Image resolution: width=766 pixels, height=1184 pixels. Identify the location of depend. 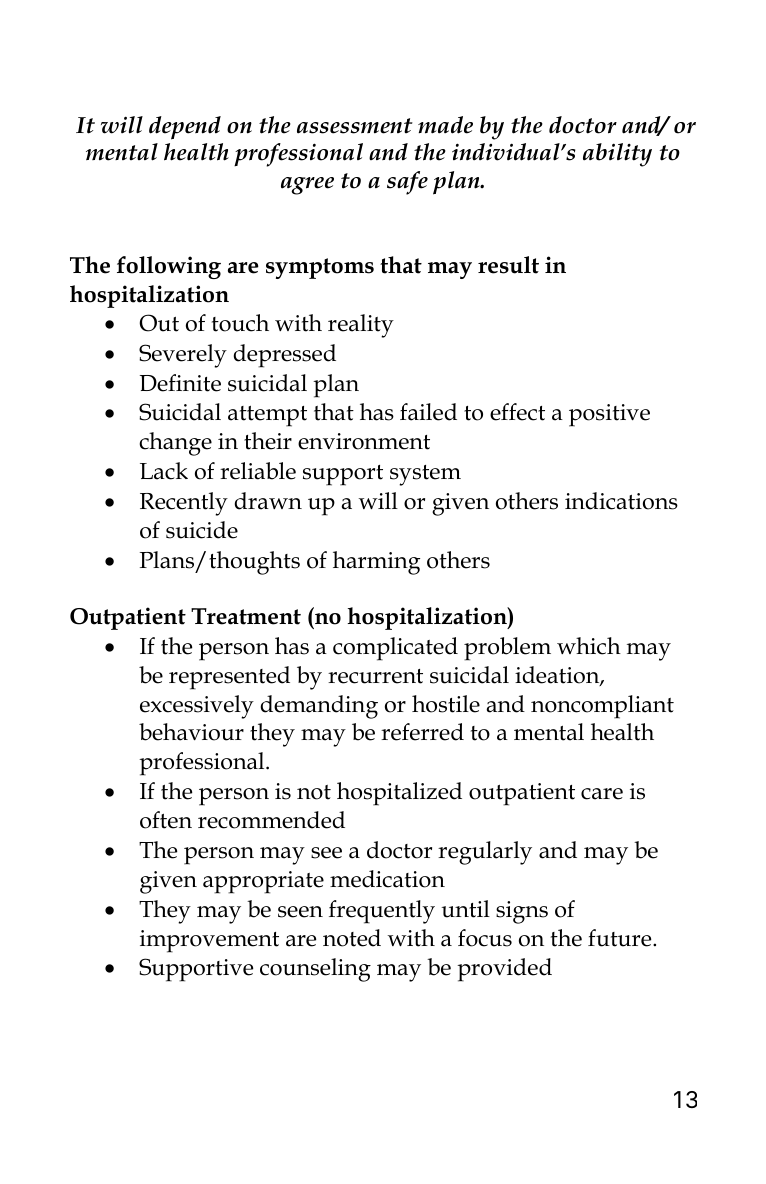
(185, 128).
